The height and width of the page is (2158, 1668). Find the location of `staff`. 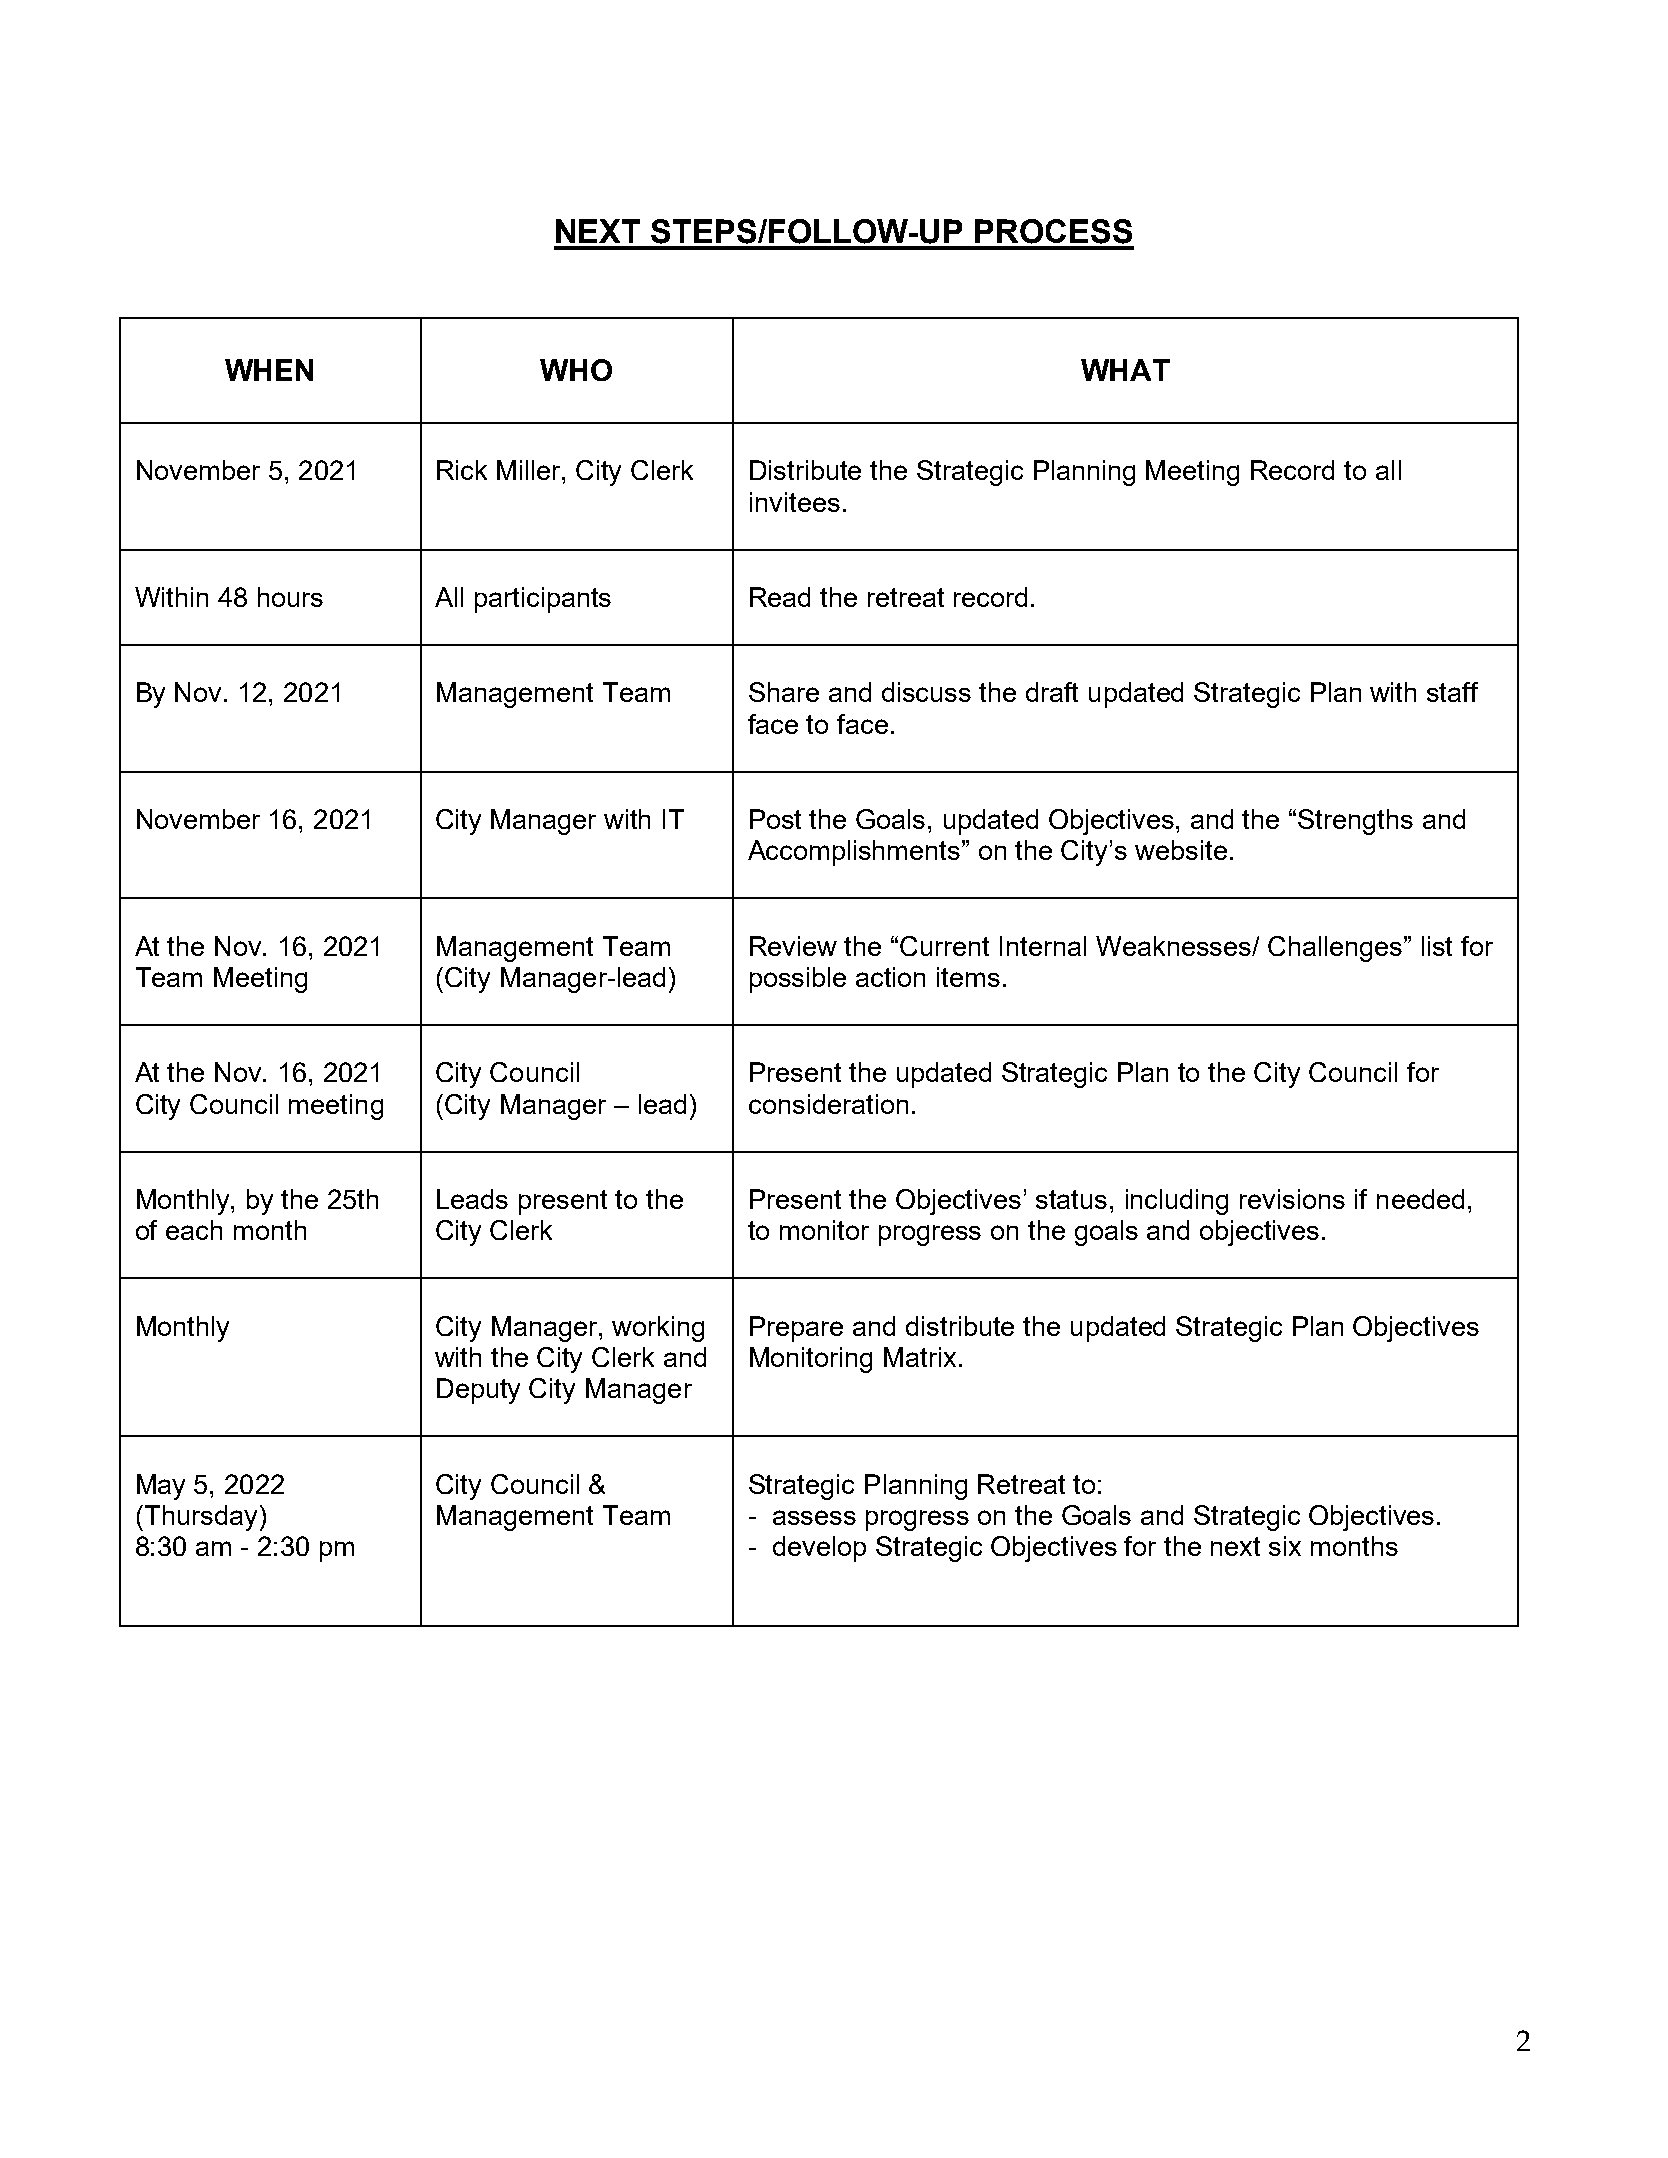

staff is located at coordinates (1452, 692).
